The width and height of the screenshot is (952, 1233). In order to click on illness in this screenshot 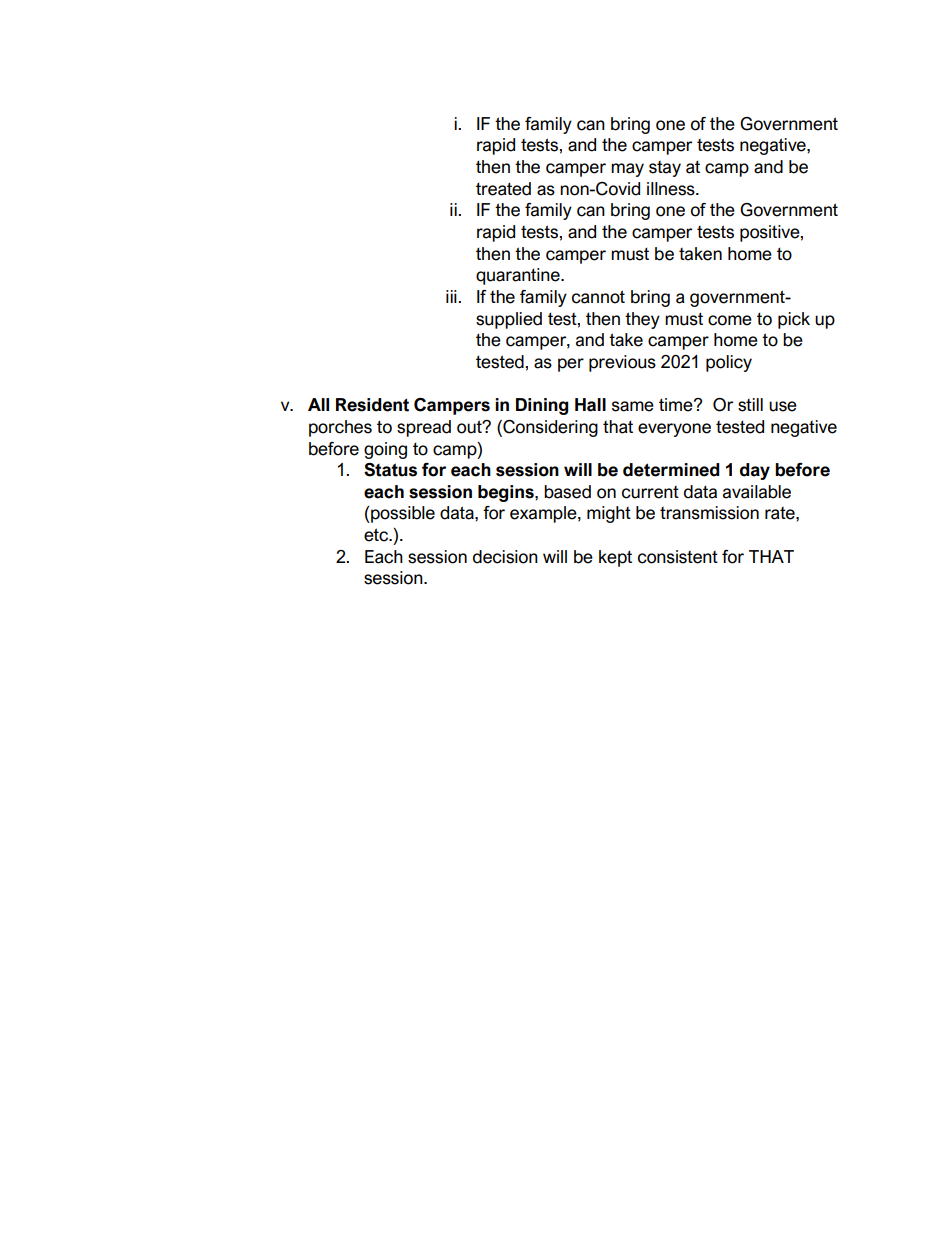, I will do `click(672, 189)`.
